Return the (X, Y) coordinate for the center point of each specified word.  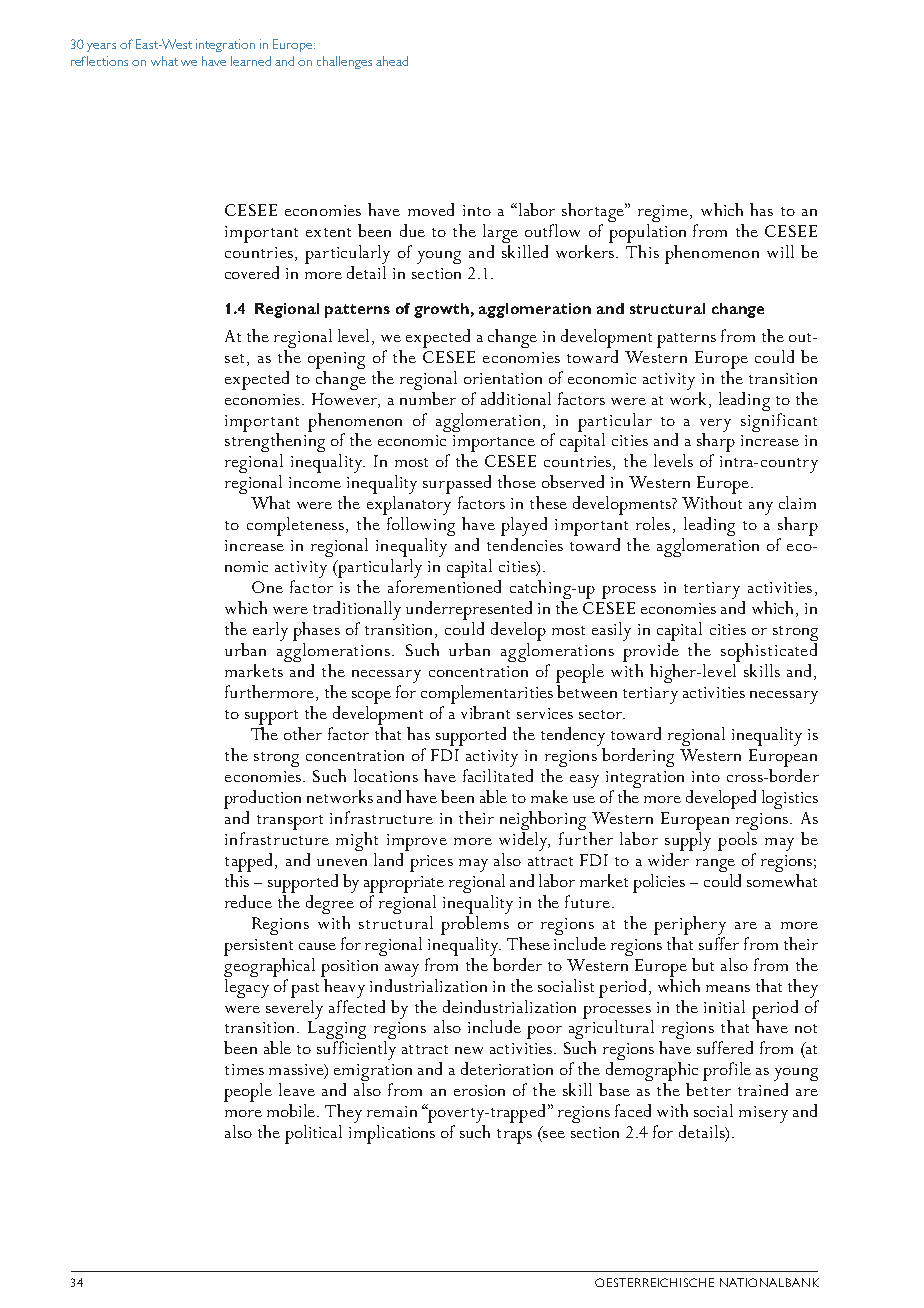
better (708, 1089)
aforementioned (444, 586)
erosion (479, 1090)
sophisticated (769, 652)
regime (663, 213)
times (244, 1069)
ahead (392, 61)
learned (251, 61)
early (270, 631)
